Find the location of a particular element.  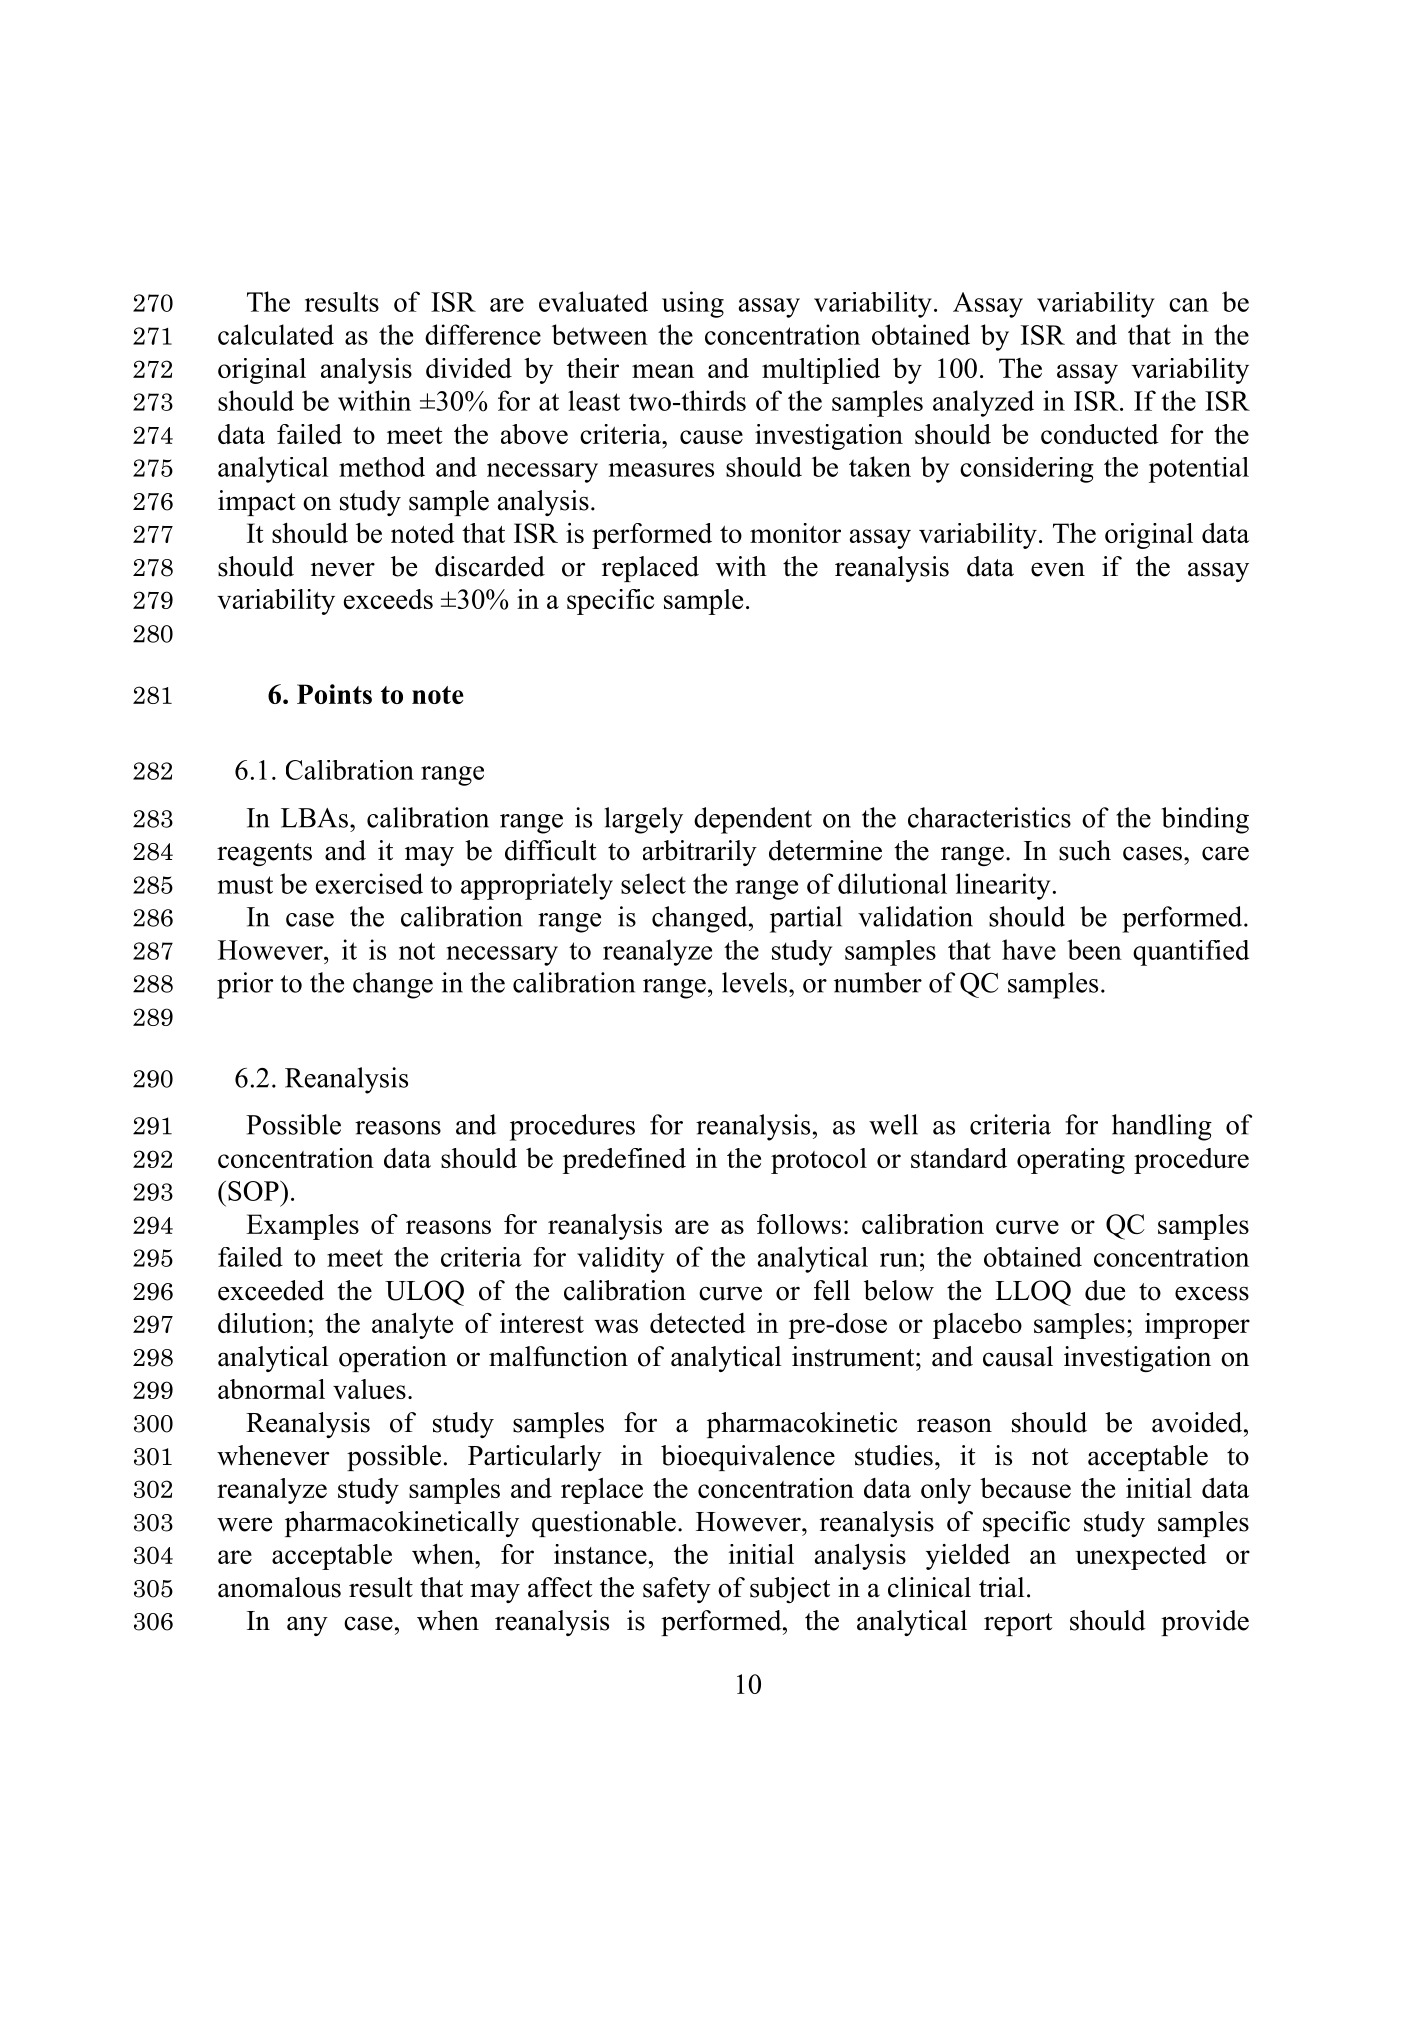

protocol is located at coordinates (819, 1161).
